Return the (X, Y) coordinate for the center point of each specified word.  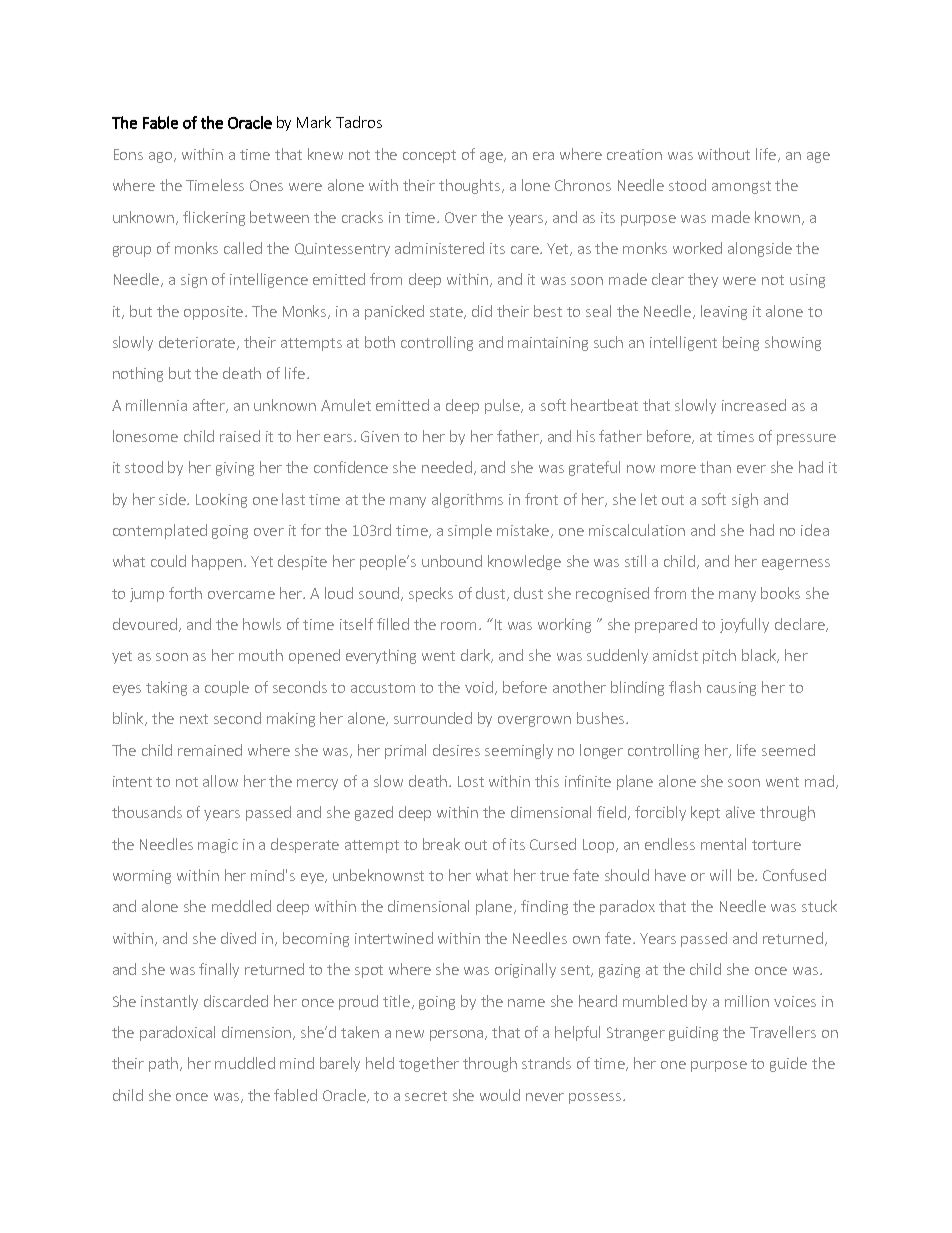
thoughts (471, 186)
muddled (245, 1063)
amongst (741, 187)
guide (788, 1064)
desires (456, 750)
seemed (788, 750)
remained (210, 750)
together (429, 1064)
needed (447, 467)
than (715, 467)
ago (162, 157)
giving (235, 469)
